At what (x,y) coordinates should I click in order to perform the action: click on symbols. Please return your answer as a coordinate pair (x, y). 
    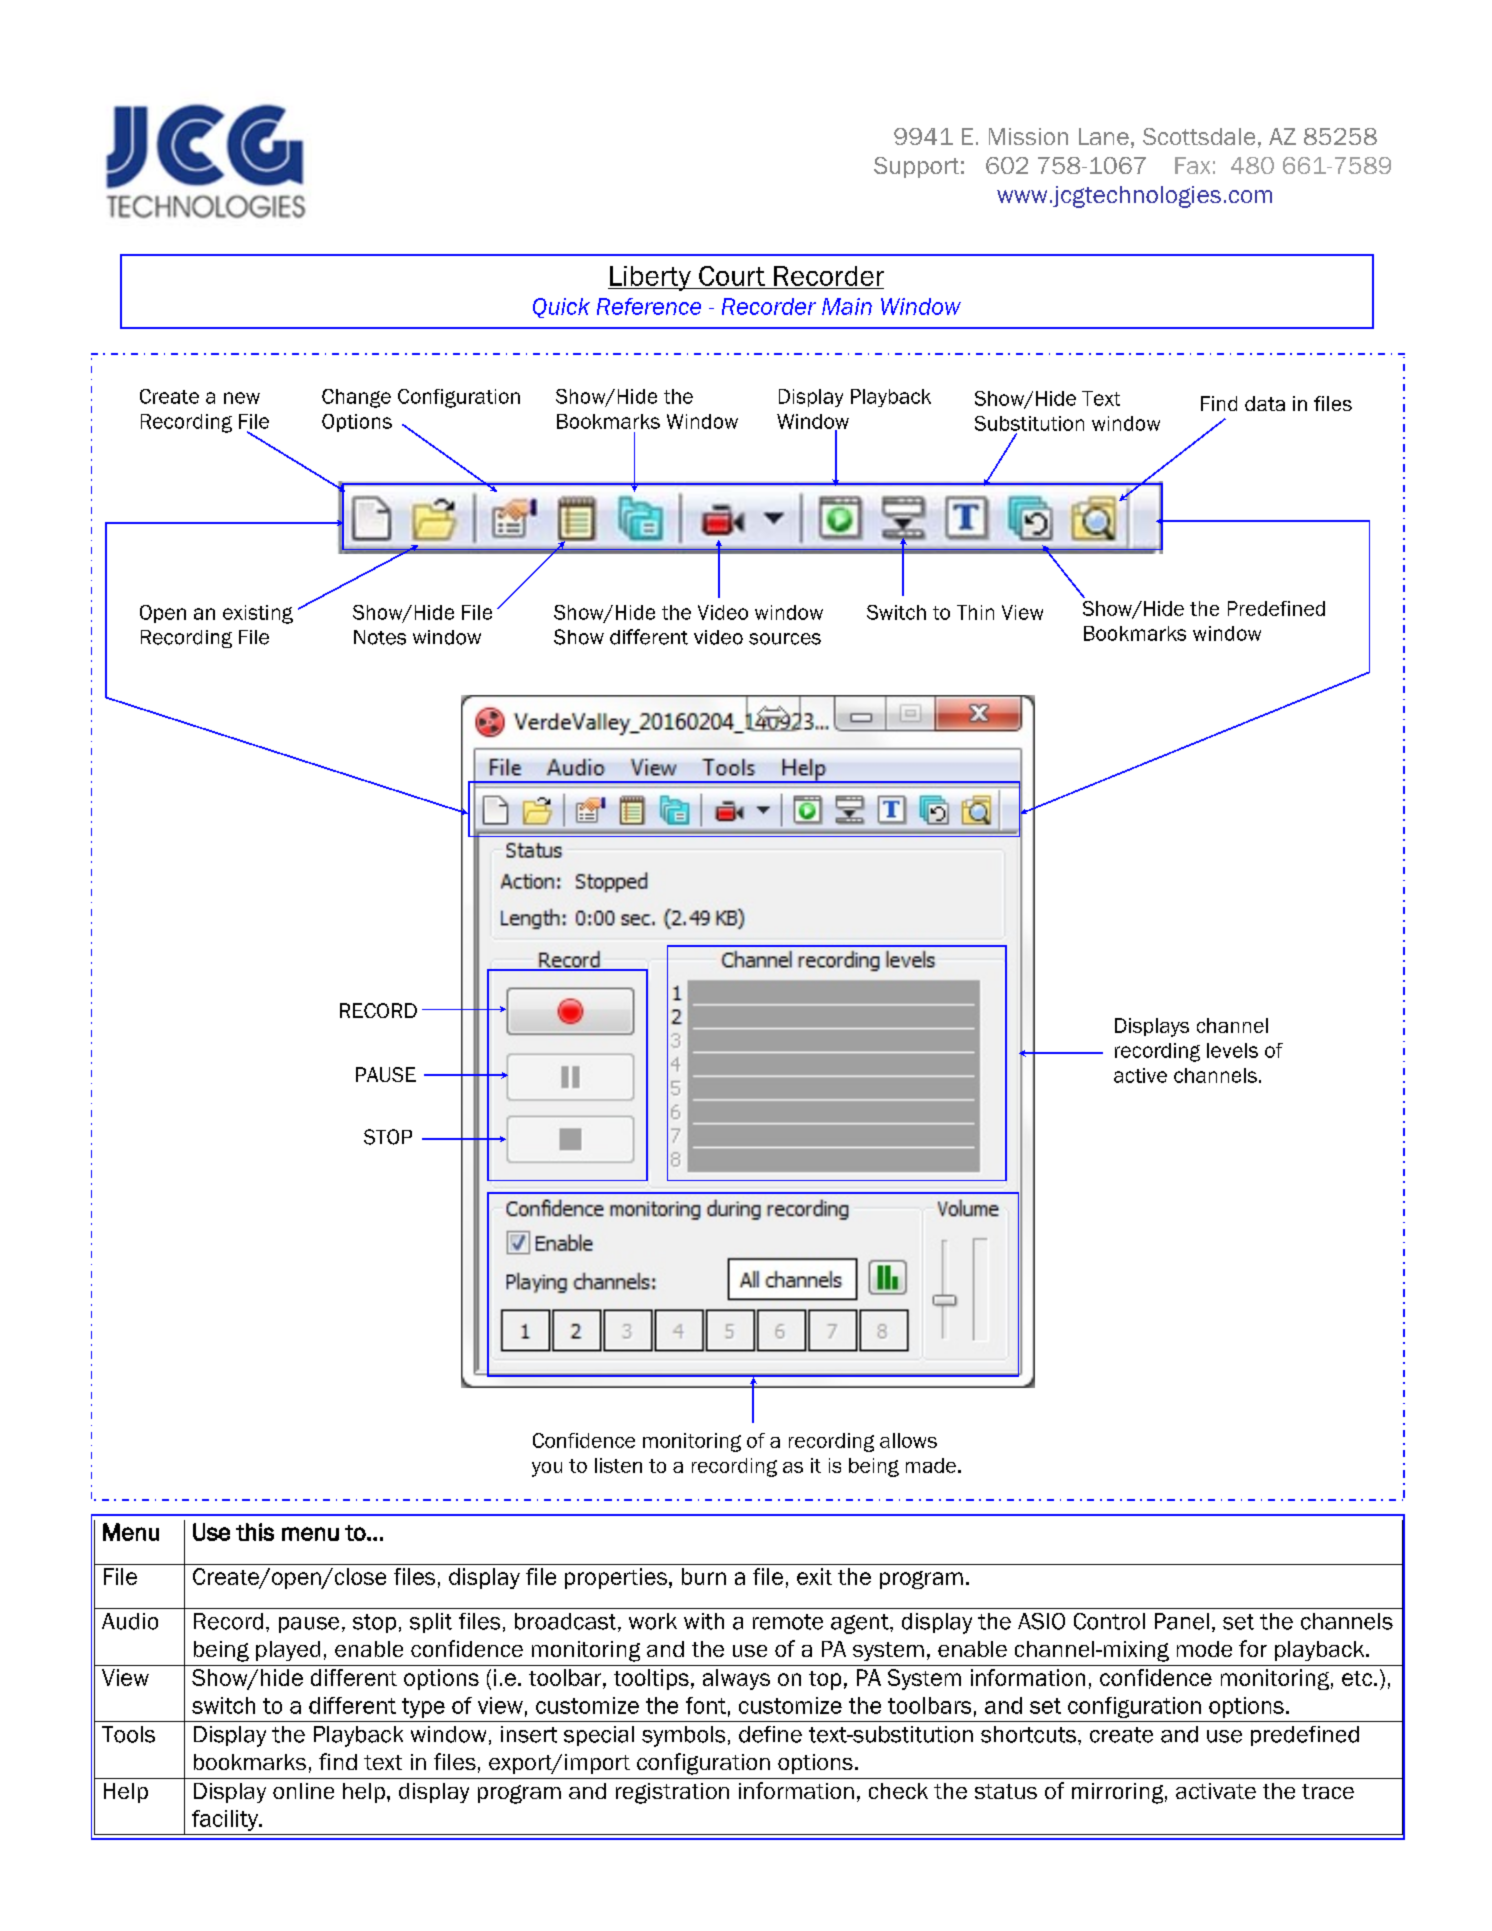
    Looking at the image, I should click on (683, 1736).
